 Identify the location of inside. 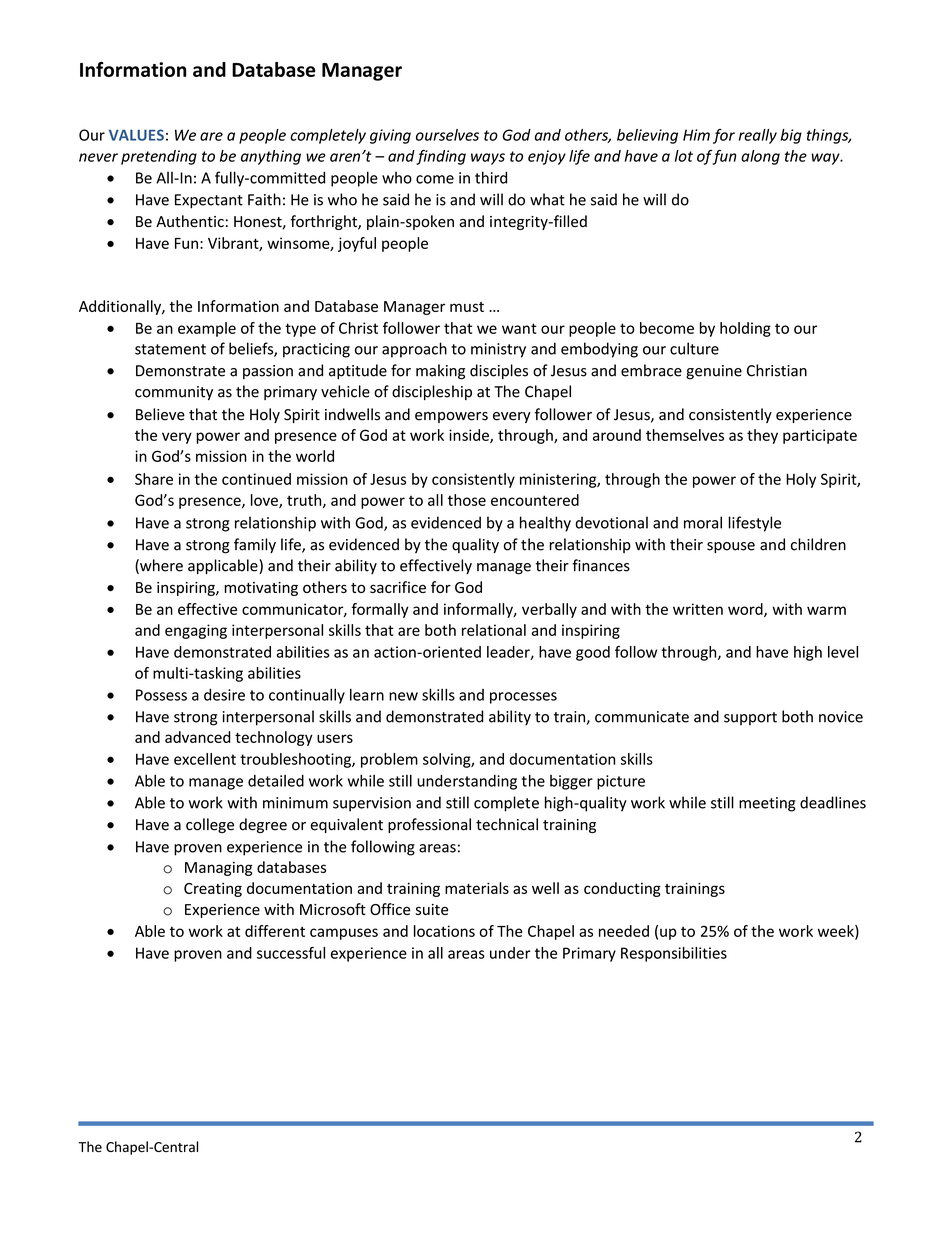
(470, 436).
